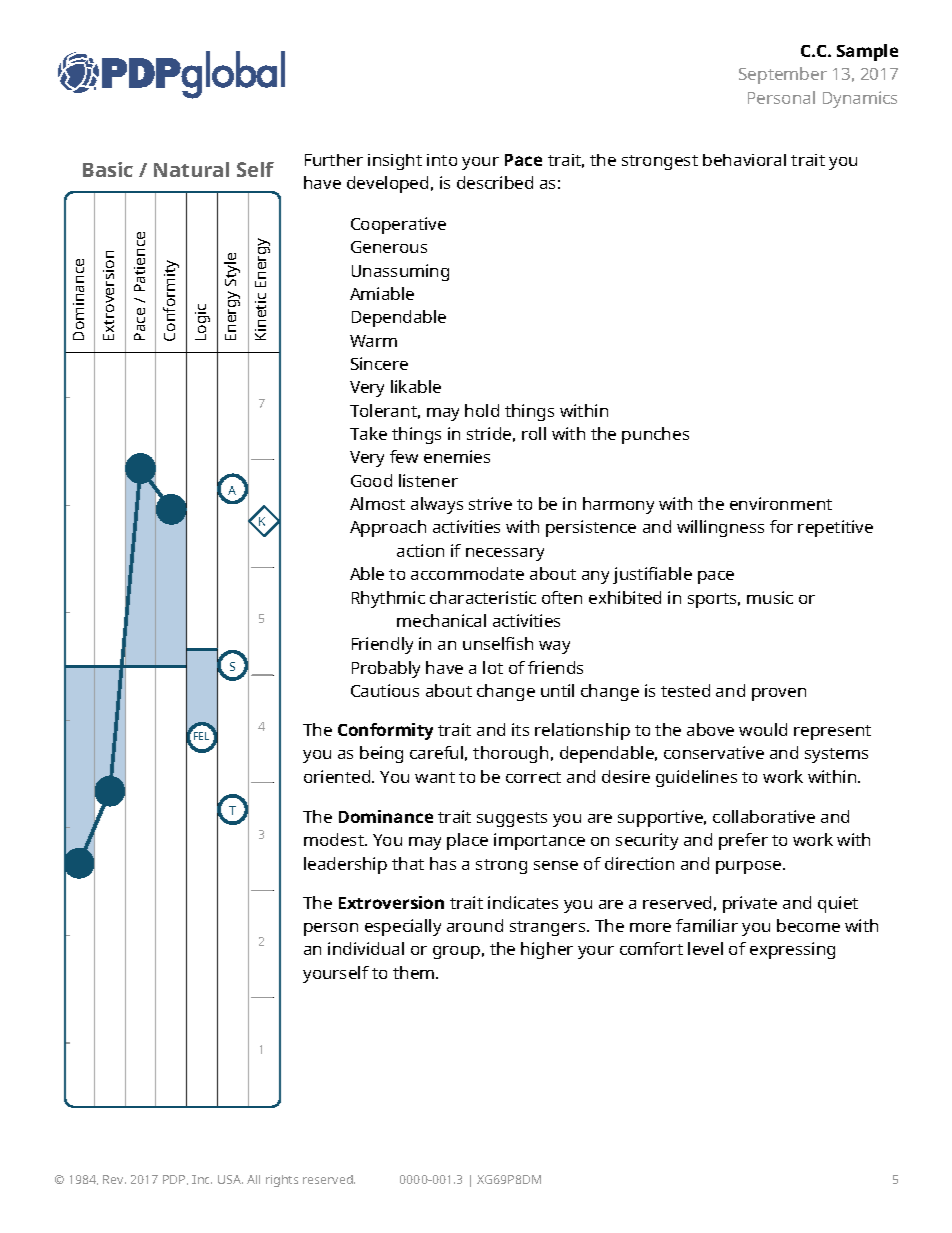  Describe the element at coordinates (490, 503) in the screenshot. I see `strive` at that location.
